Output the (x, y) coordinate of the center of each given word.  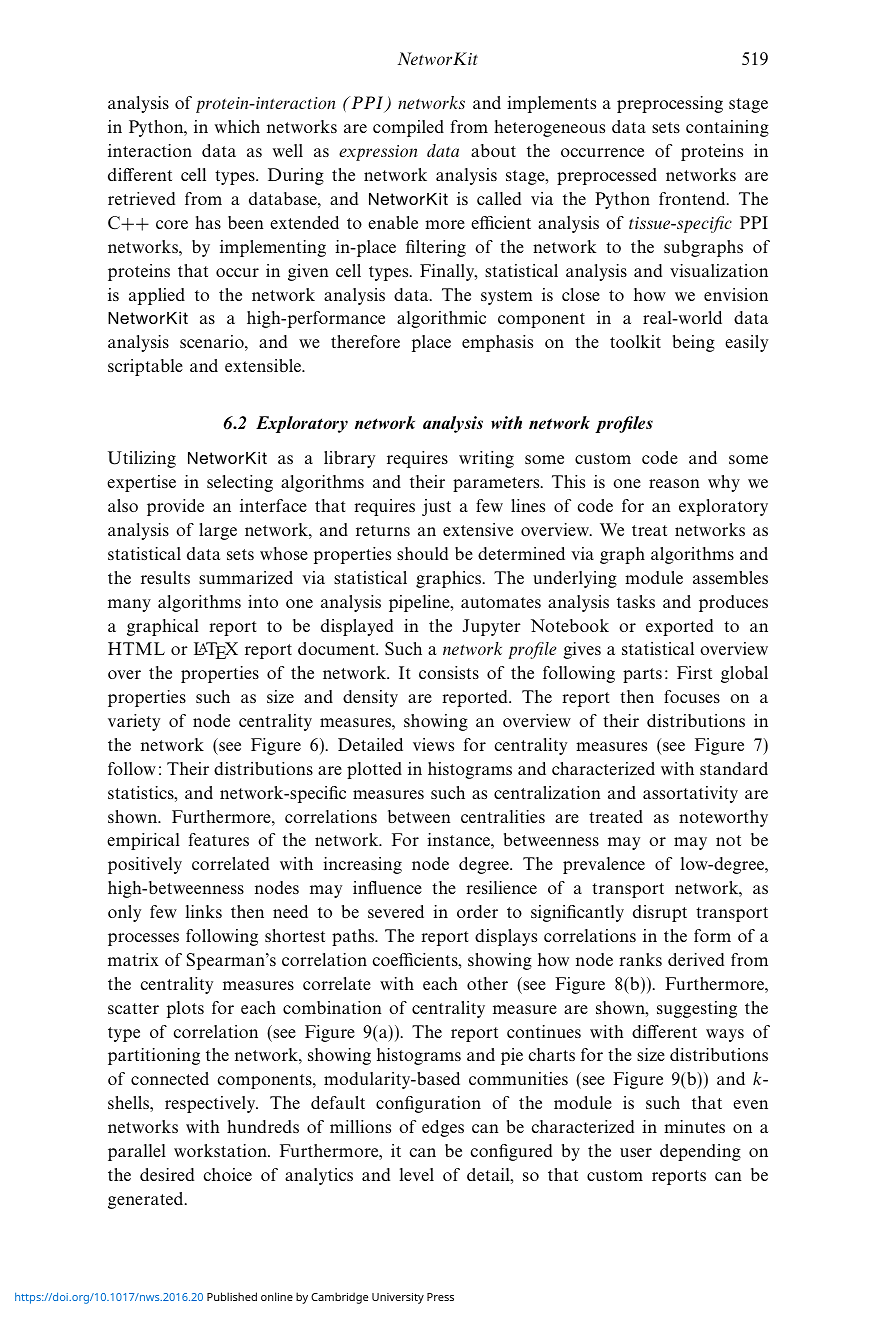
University (398, 1298)
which (237, 126)
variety (134, 722)
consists (449, 672)
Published (232, 1296)
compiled (408, 128)
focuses (692, 696)
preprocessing (670, 104)
